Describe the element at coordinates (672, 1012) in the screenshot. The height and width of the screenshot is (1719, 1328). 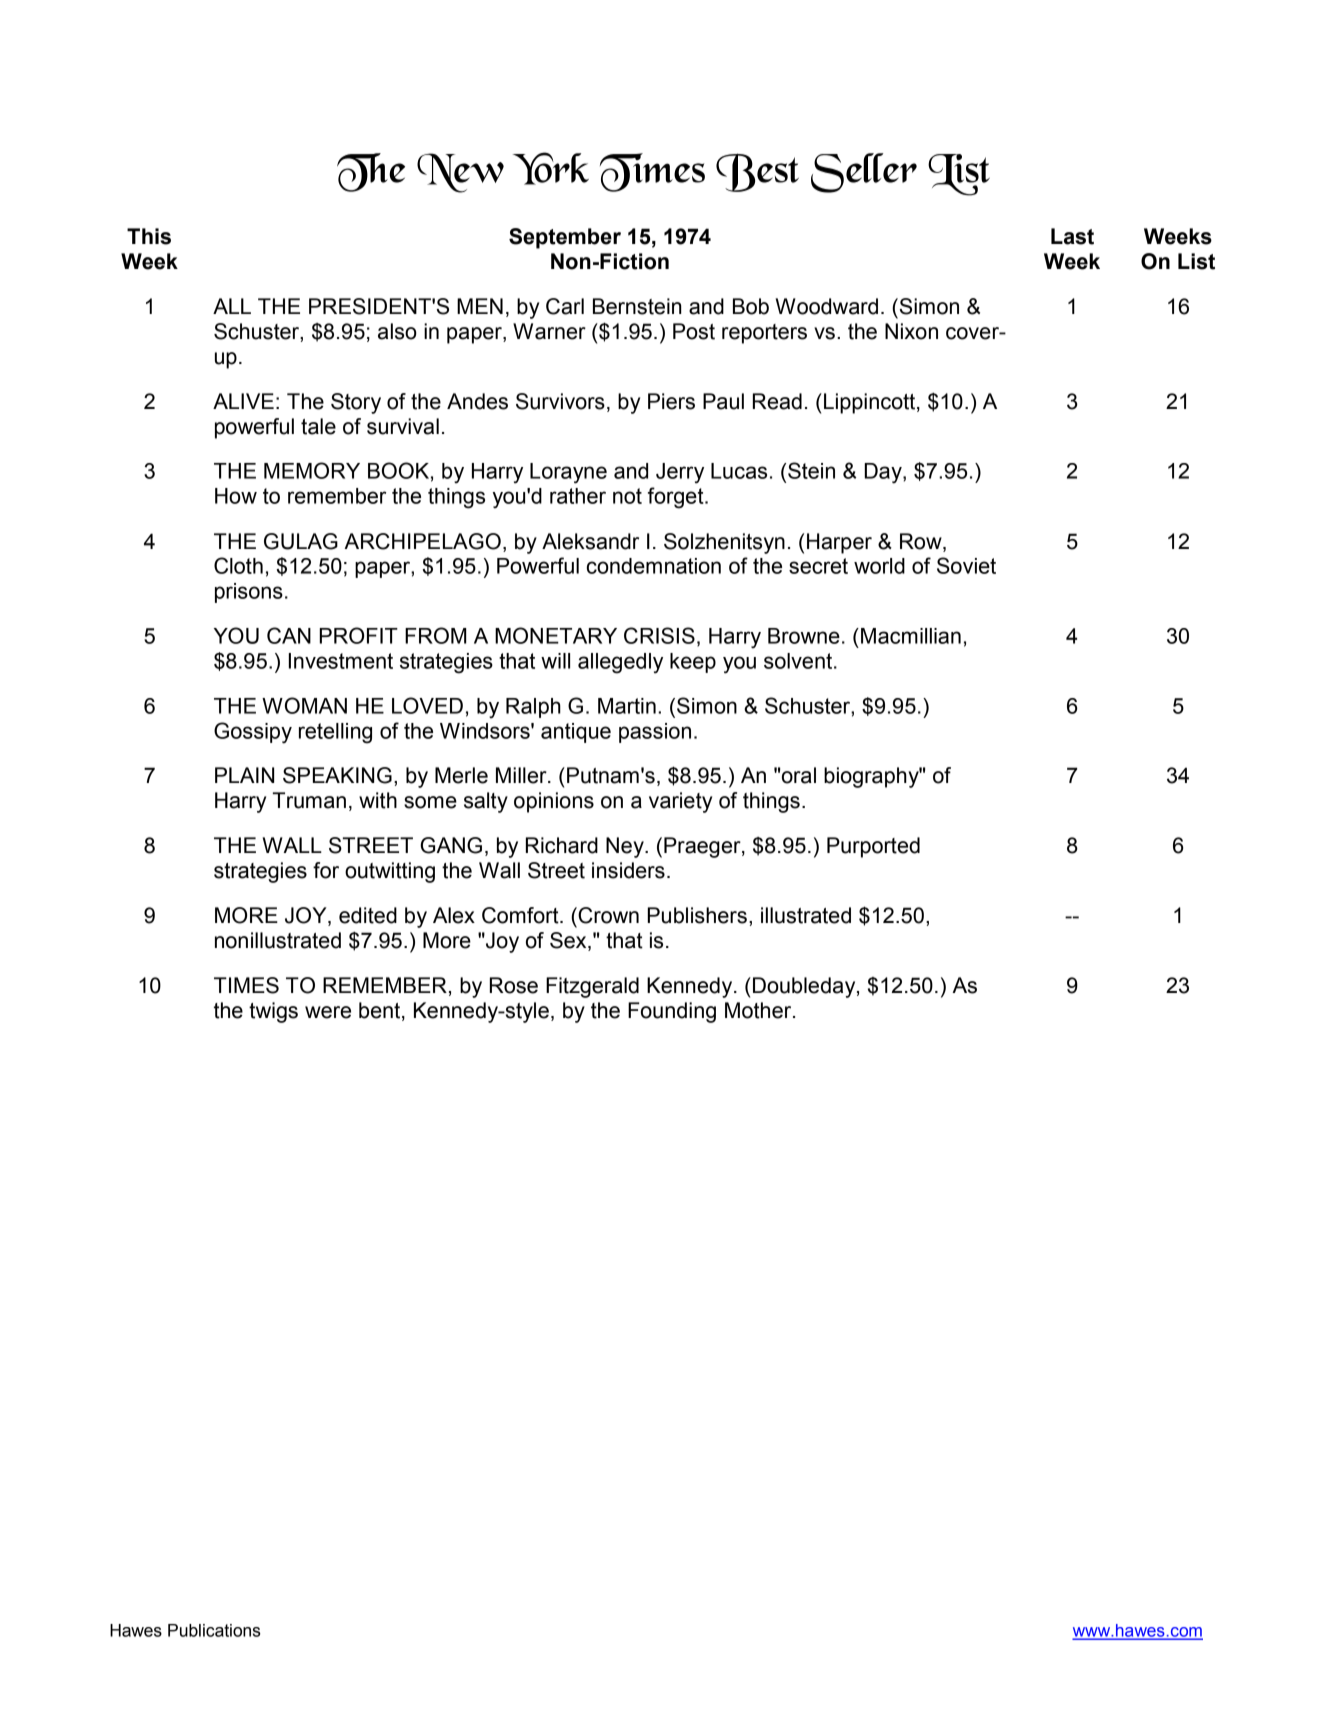
I see `Founding` at that location.
